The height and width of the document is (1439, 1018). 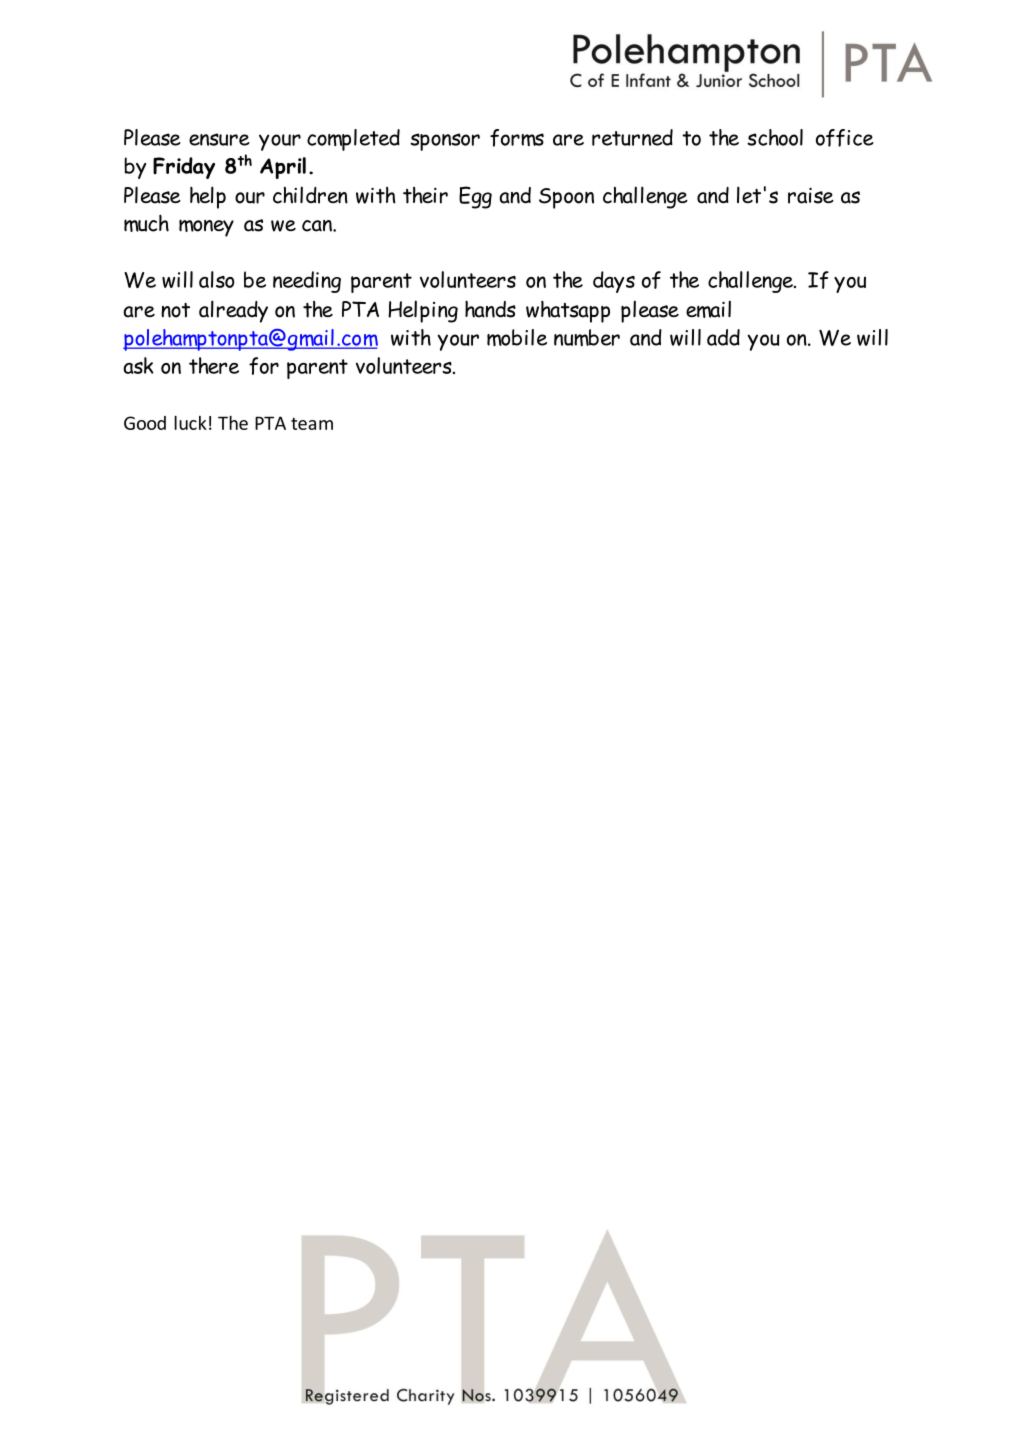 I want to click on children, so click(x=310, y=195).
